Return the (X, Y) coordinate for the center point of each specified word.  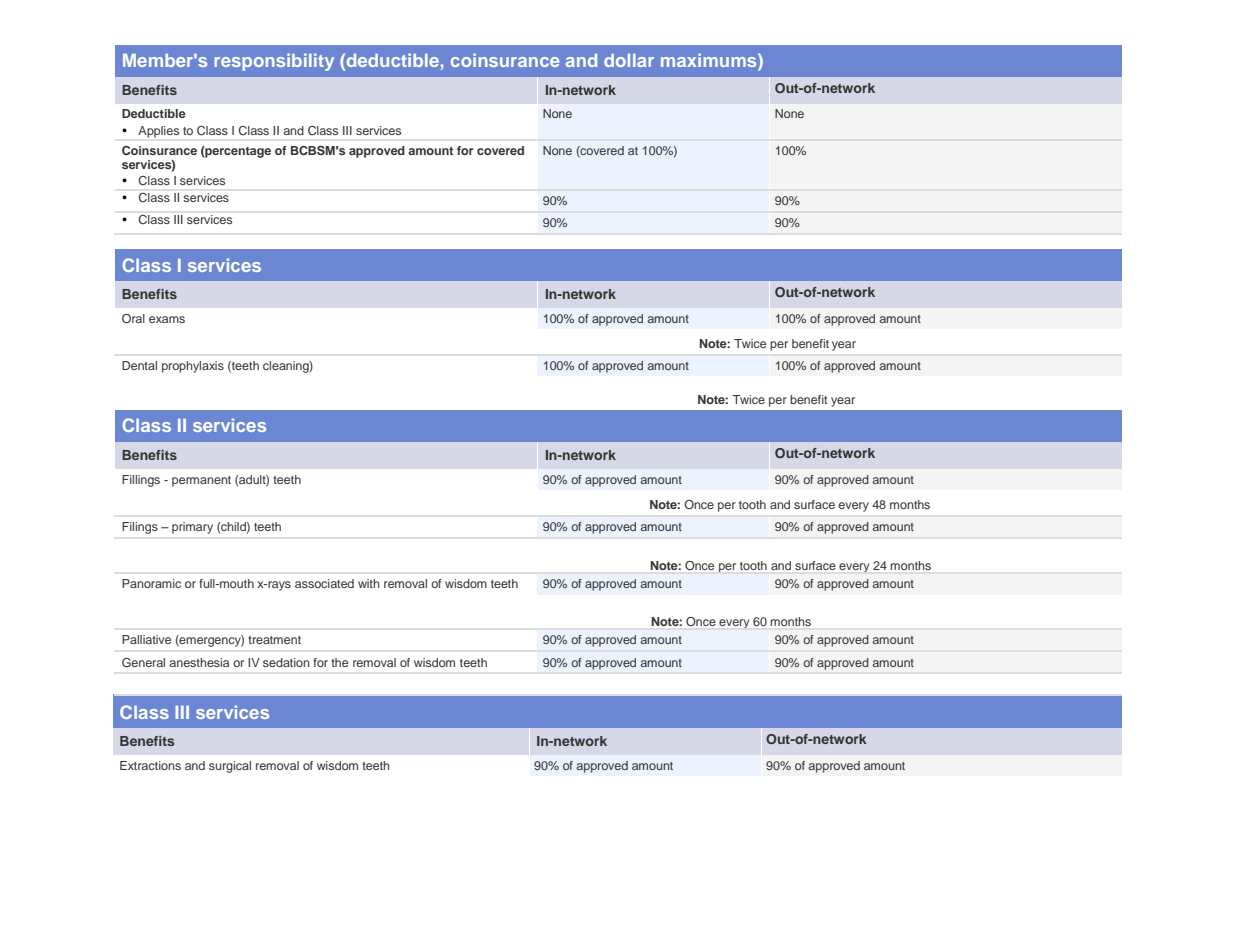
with (369, 583)
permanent (201, 481)
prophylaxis (193, 367)
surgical (230, 767)
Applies (158, 132)
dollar (629, 60)
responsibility (274, 62)
